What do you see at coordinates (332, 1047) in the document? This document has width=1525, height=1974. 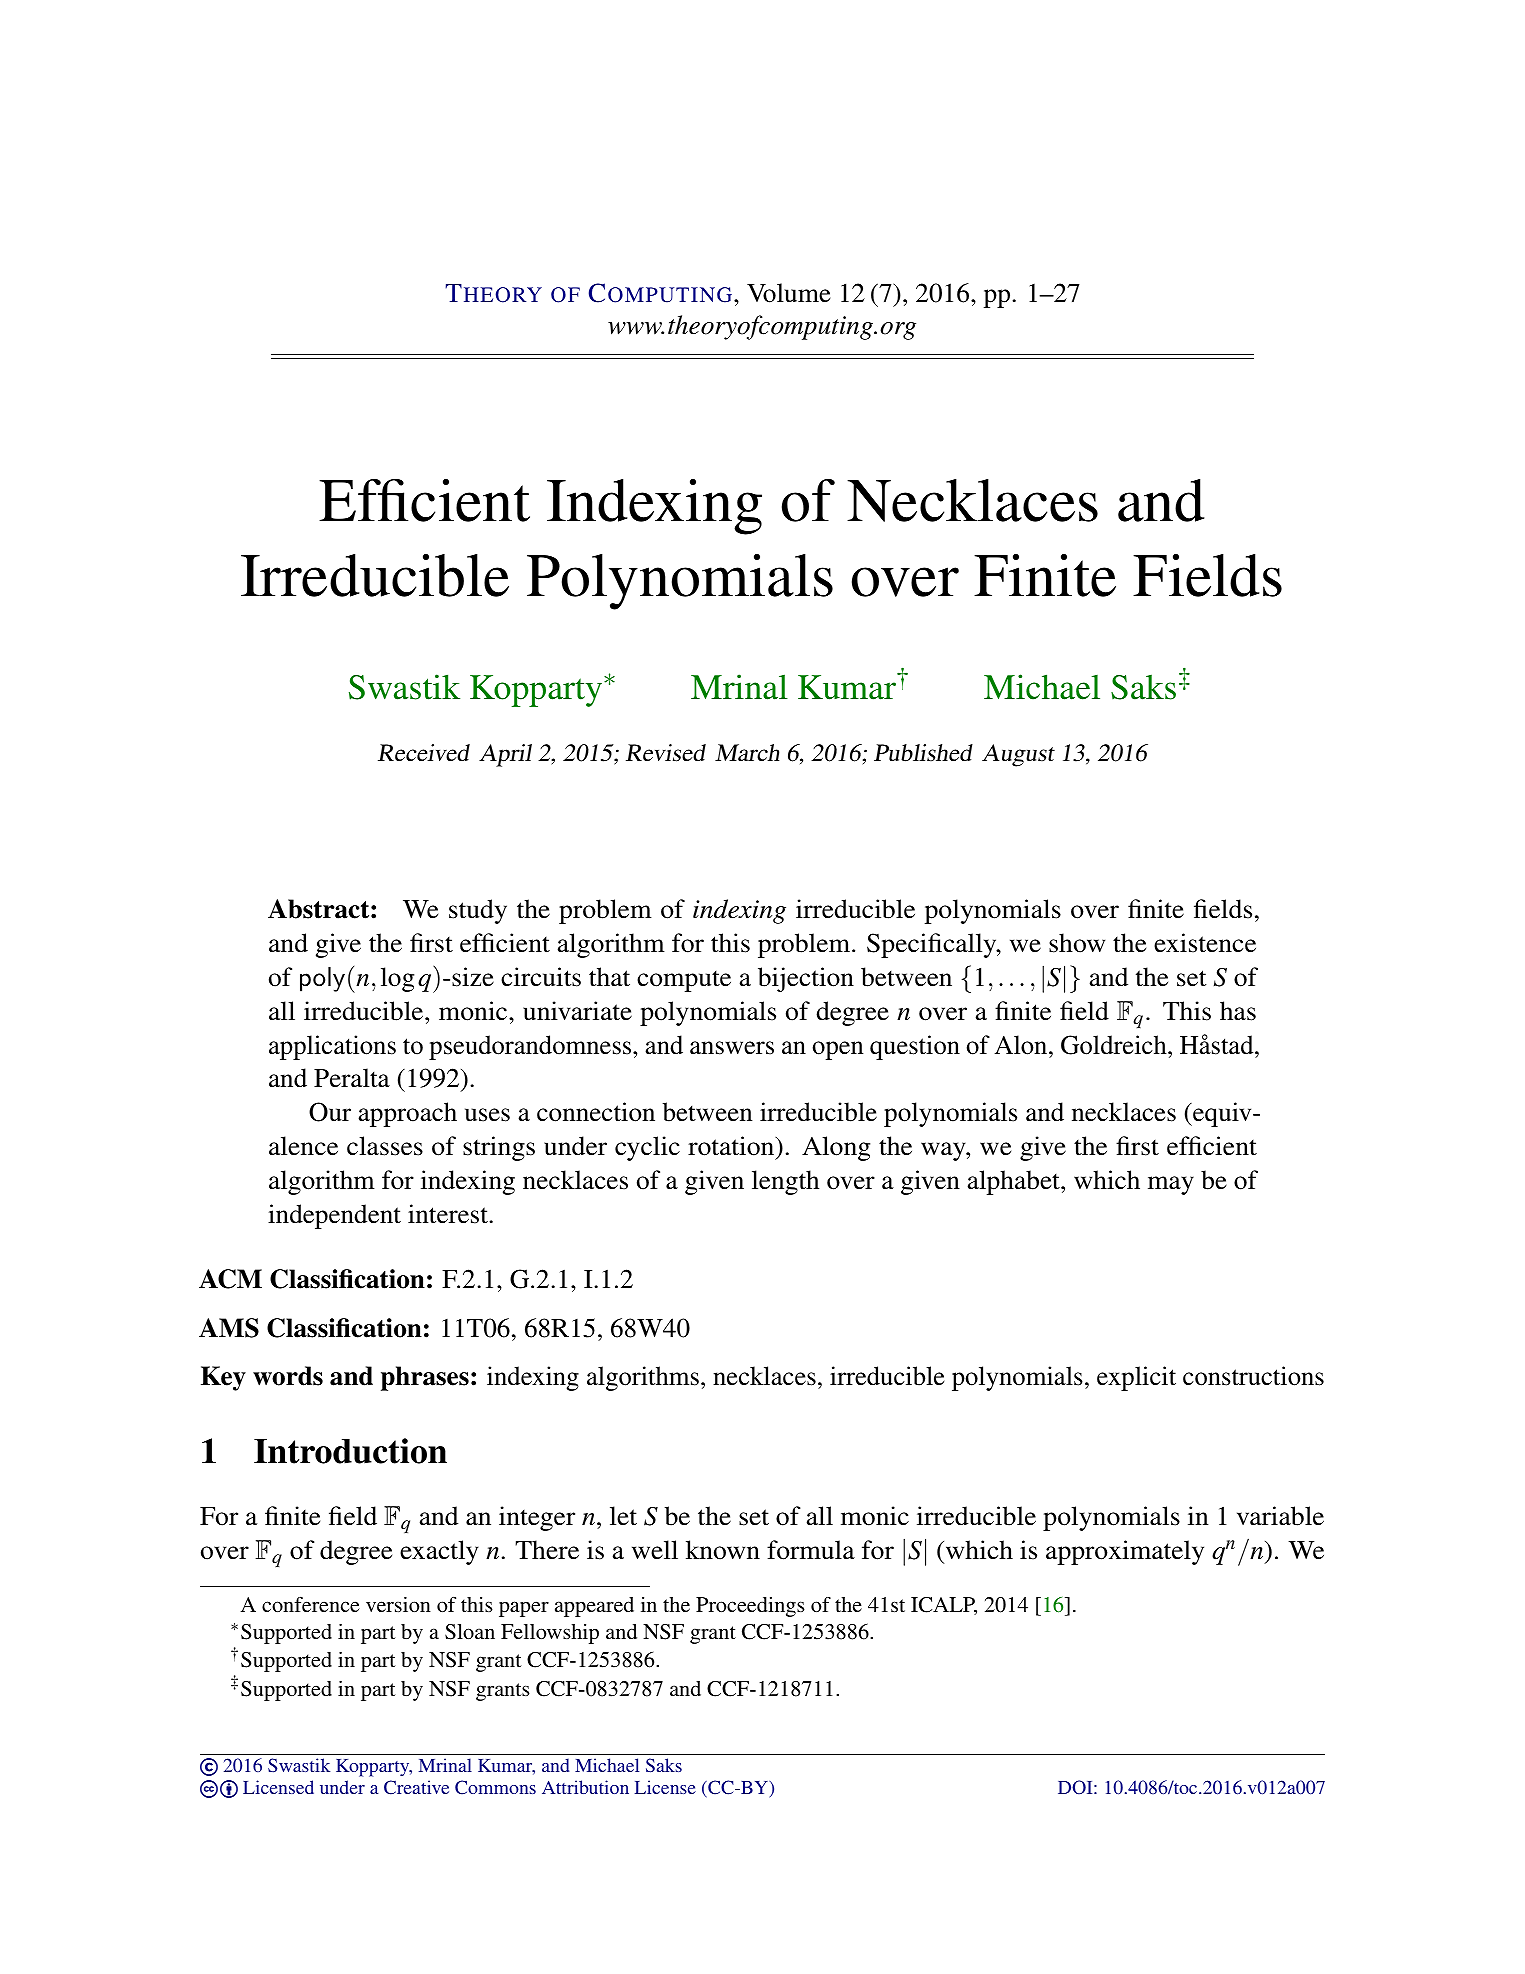 I see `applications` at bounding box center [332, 1047].
